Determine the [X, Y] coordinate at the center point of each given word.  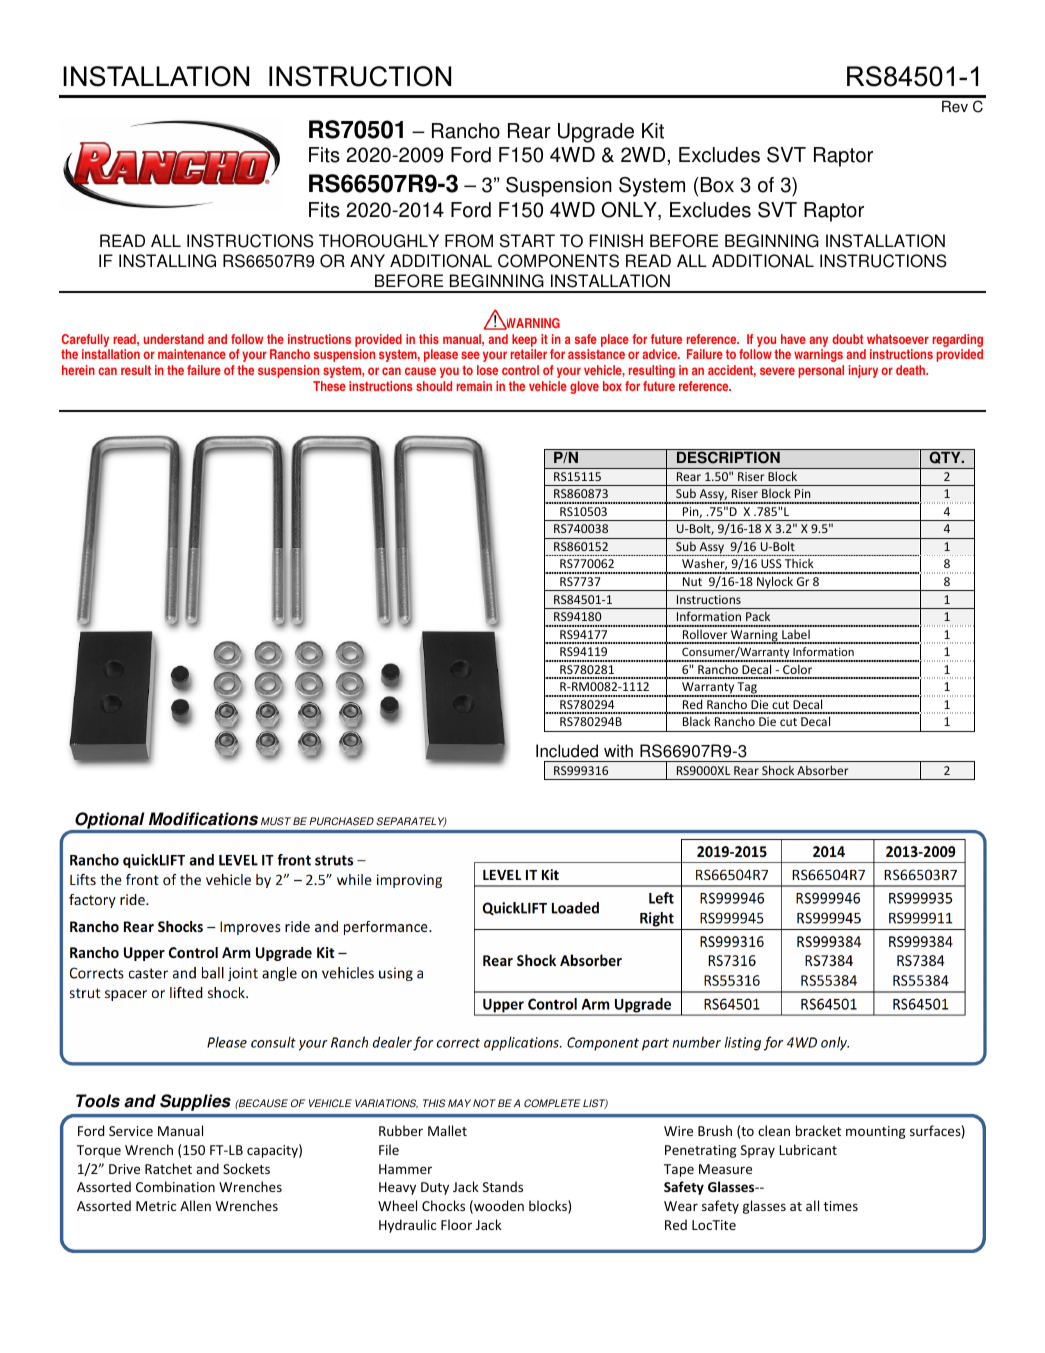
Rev [955, 106]
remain [474, 386]
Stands [503, 1186]
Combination [175, 1186]
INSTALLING [167, 261]
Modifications [203, 819]
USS [771, 563]
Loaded [575, 908]
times [840, 1206]
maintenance [192, 354]
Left [661, 898]
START [527, 241]
